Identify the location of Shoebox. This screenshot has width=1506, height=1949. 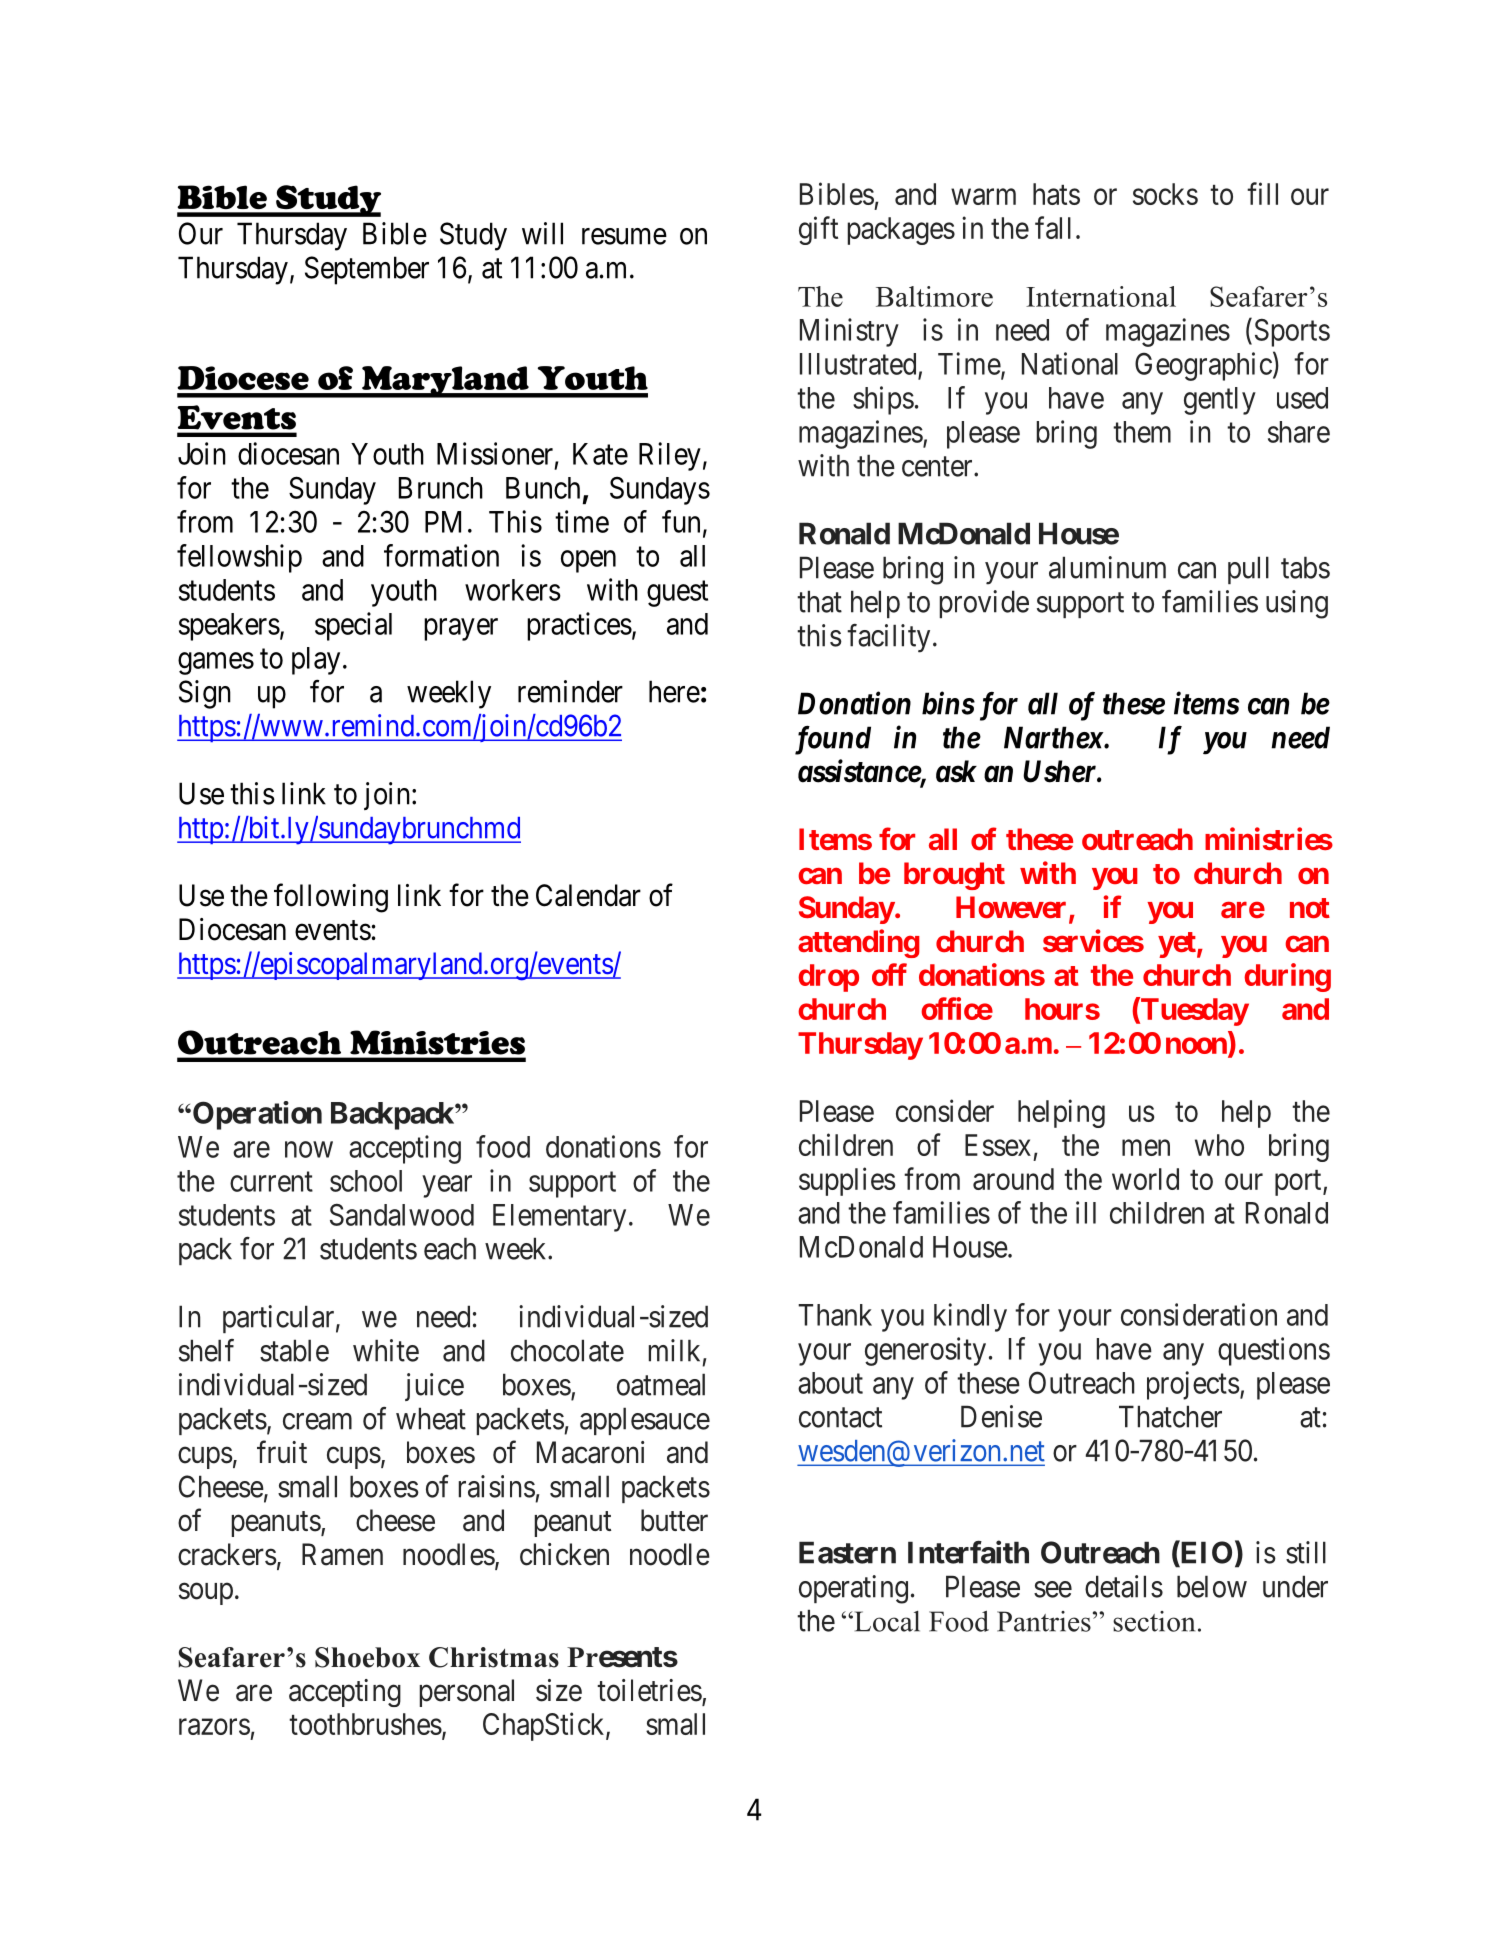
(367, 1657).
